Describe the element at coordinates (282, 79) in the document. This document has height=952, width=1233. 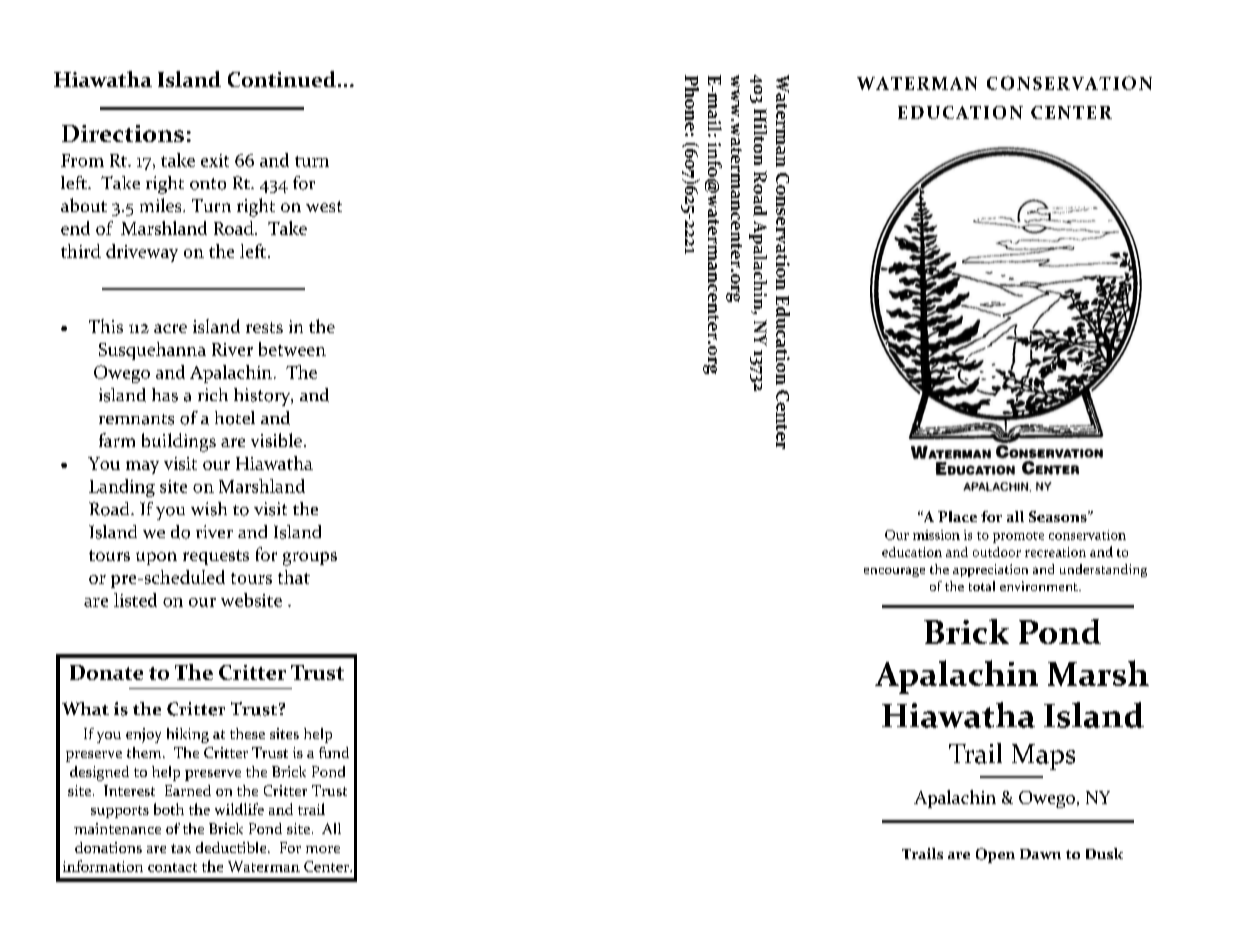
I see `Continued` at that location.
